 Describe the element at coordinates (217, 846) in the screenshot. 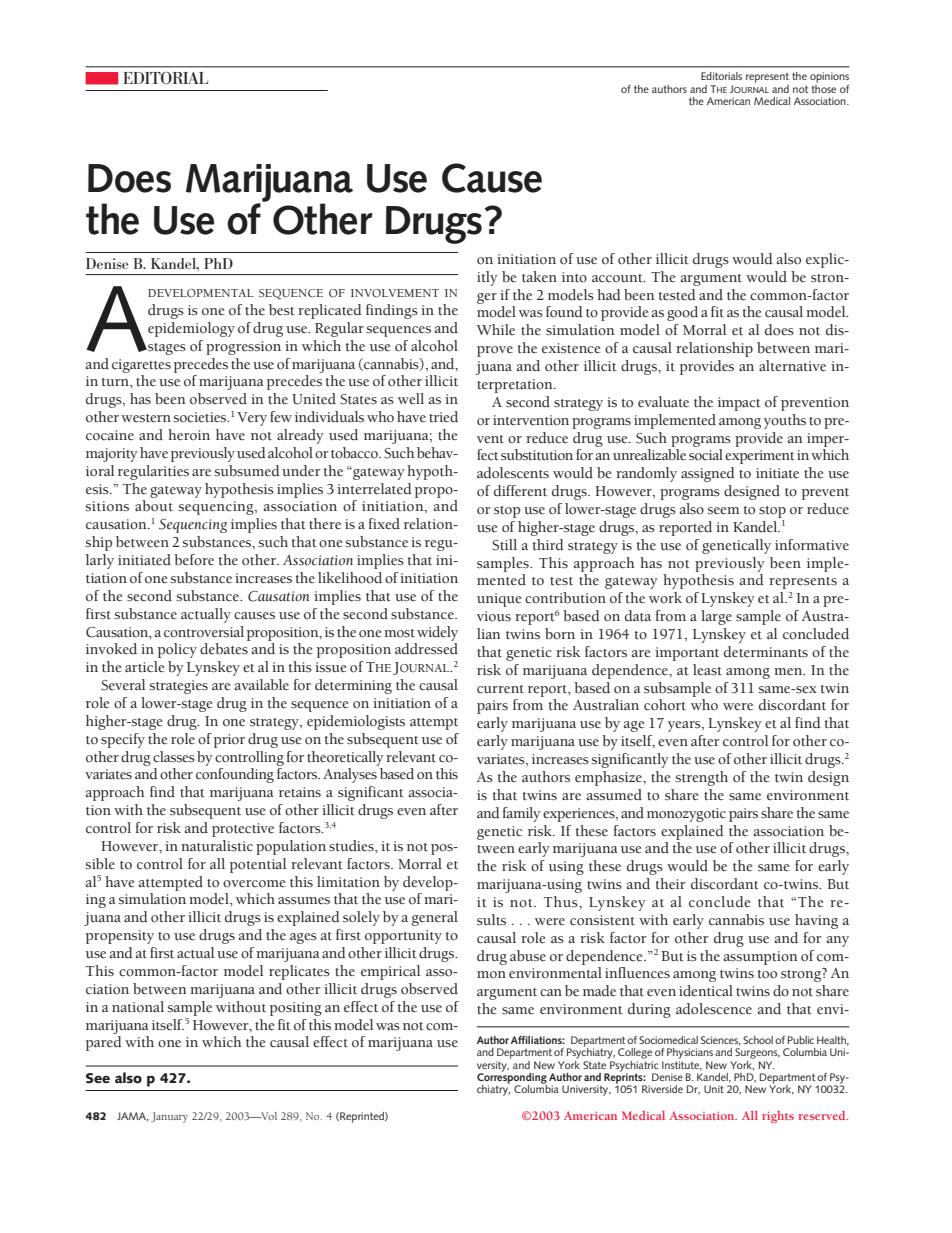

I see `naturalistic` at that location.
